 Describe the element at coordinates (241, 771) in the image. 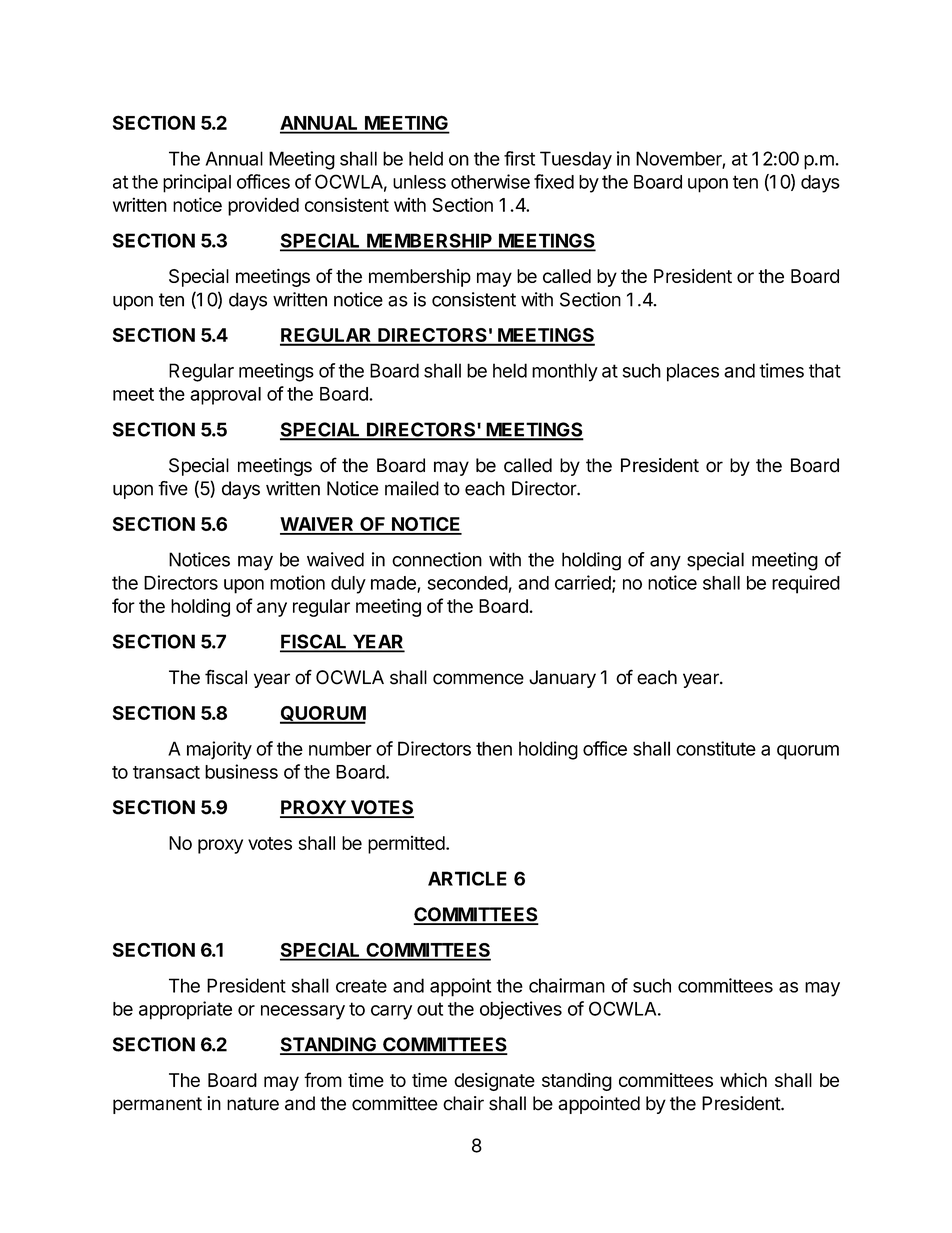

I see `business` at that location.
